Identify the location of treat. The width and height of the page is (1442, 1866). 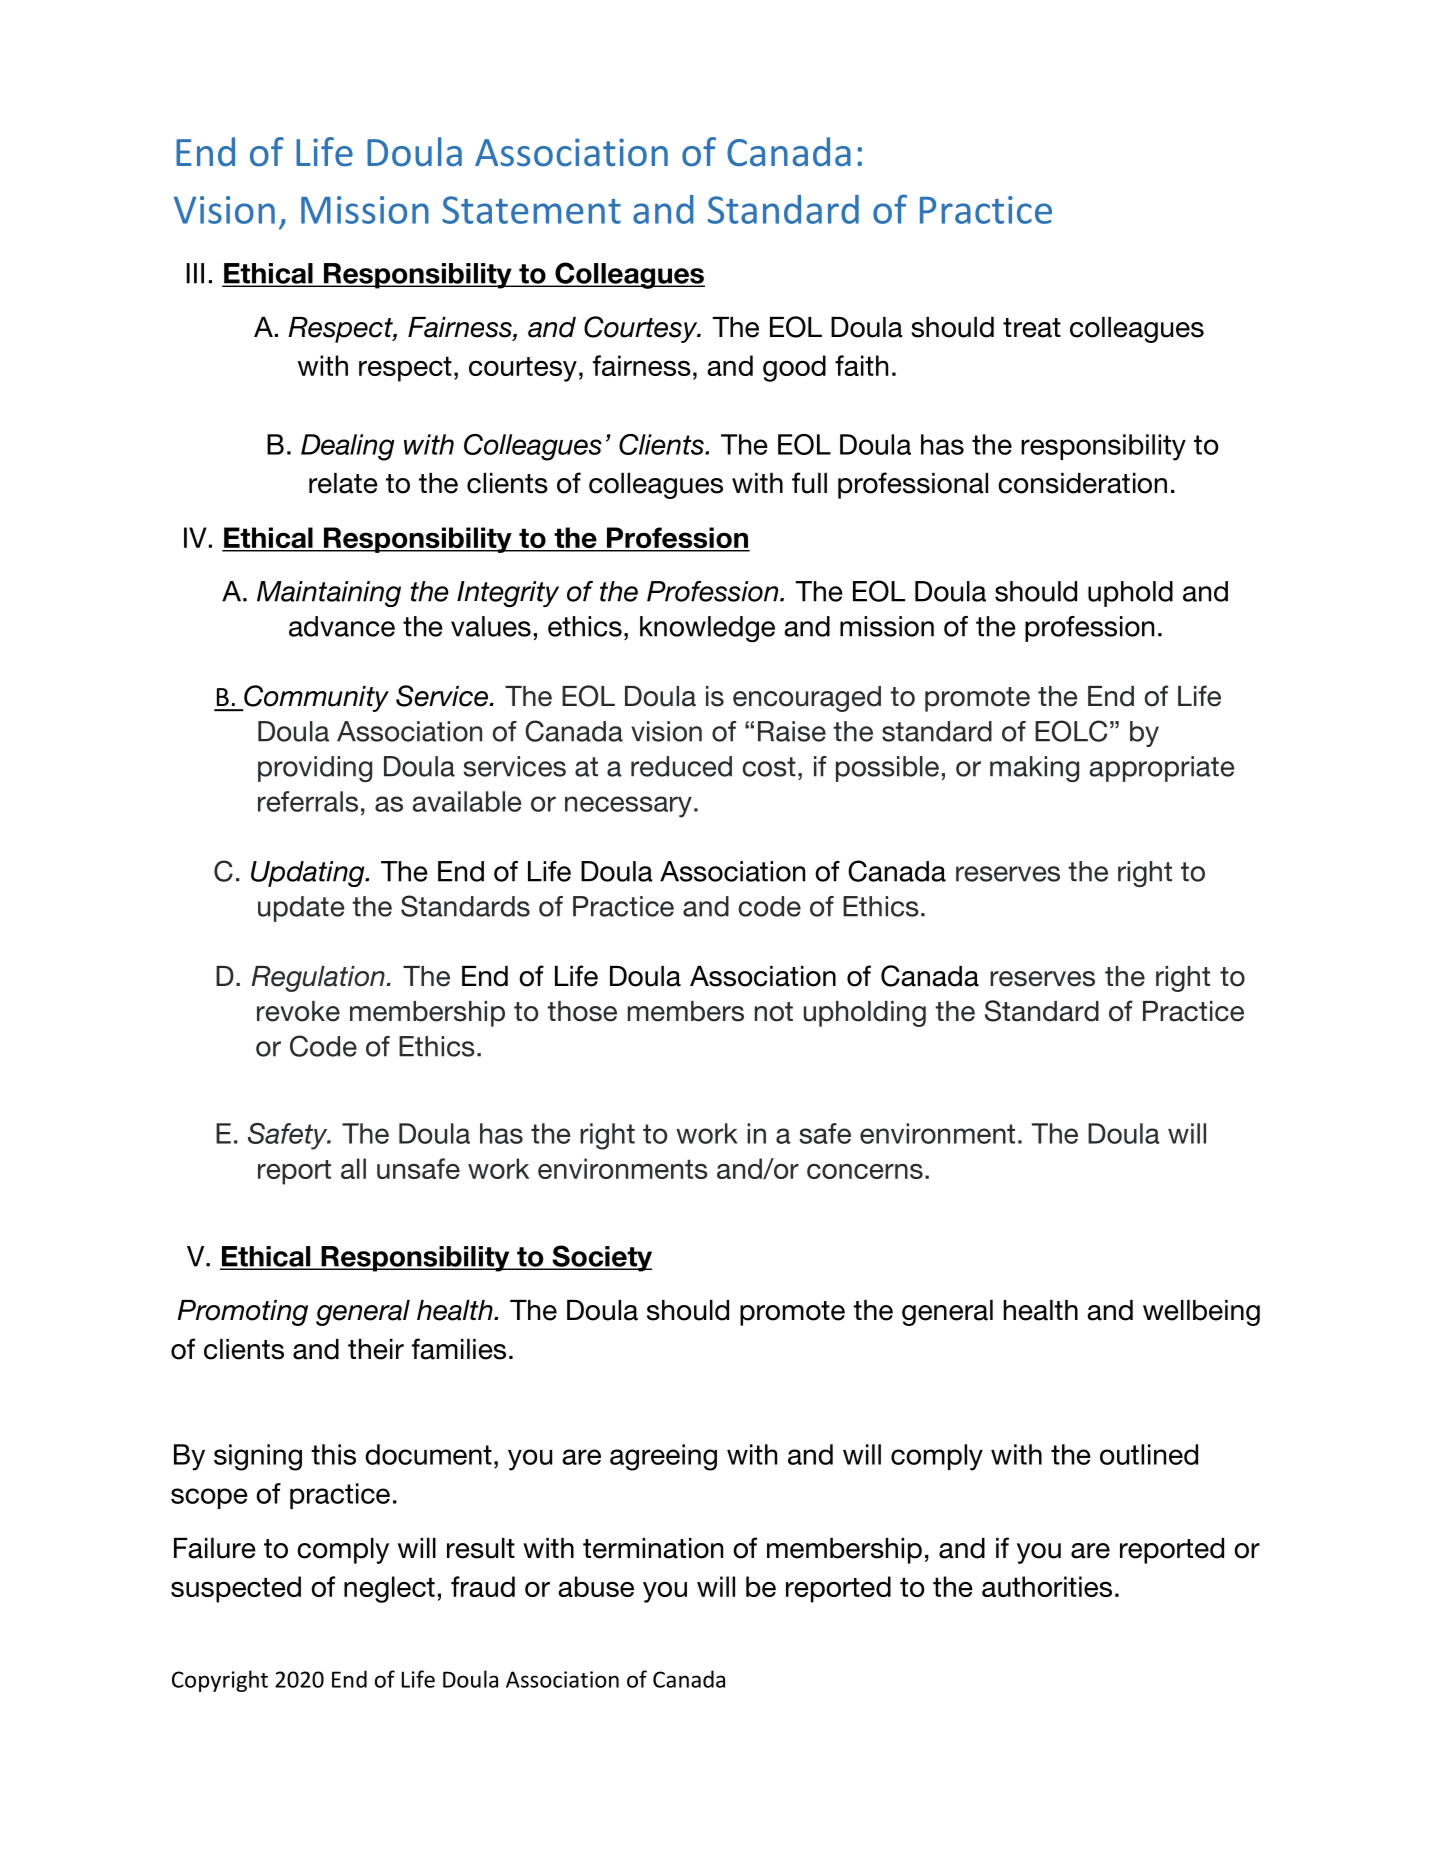
(1032, 328).
